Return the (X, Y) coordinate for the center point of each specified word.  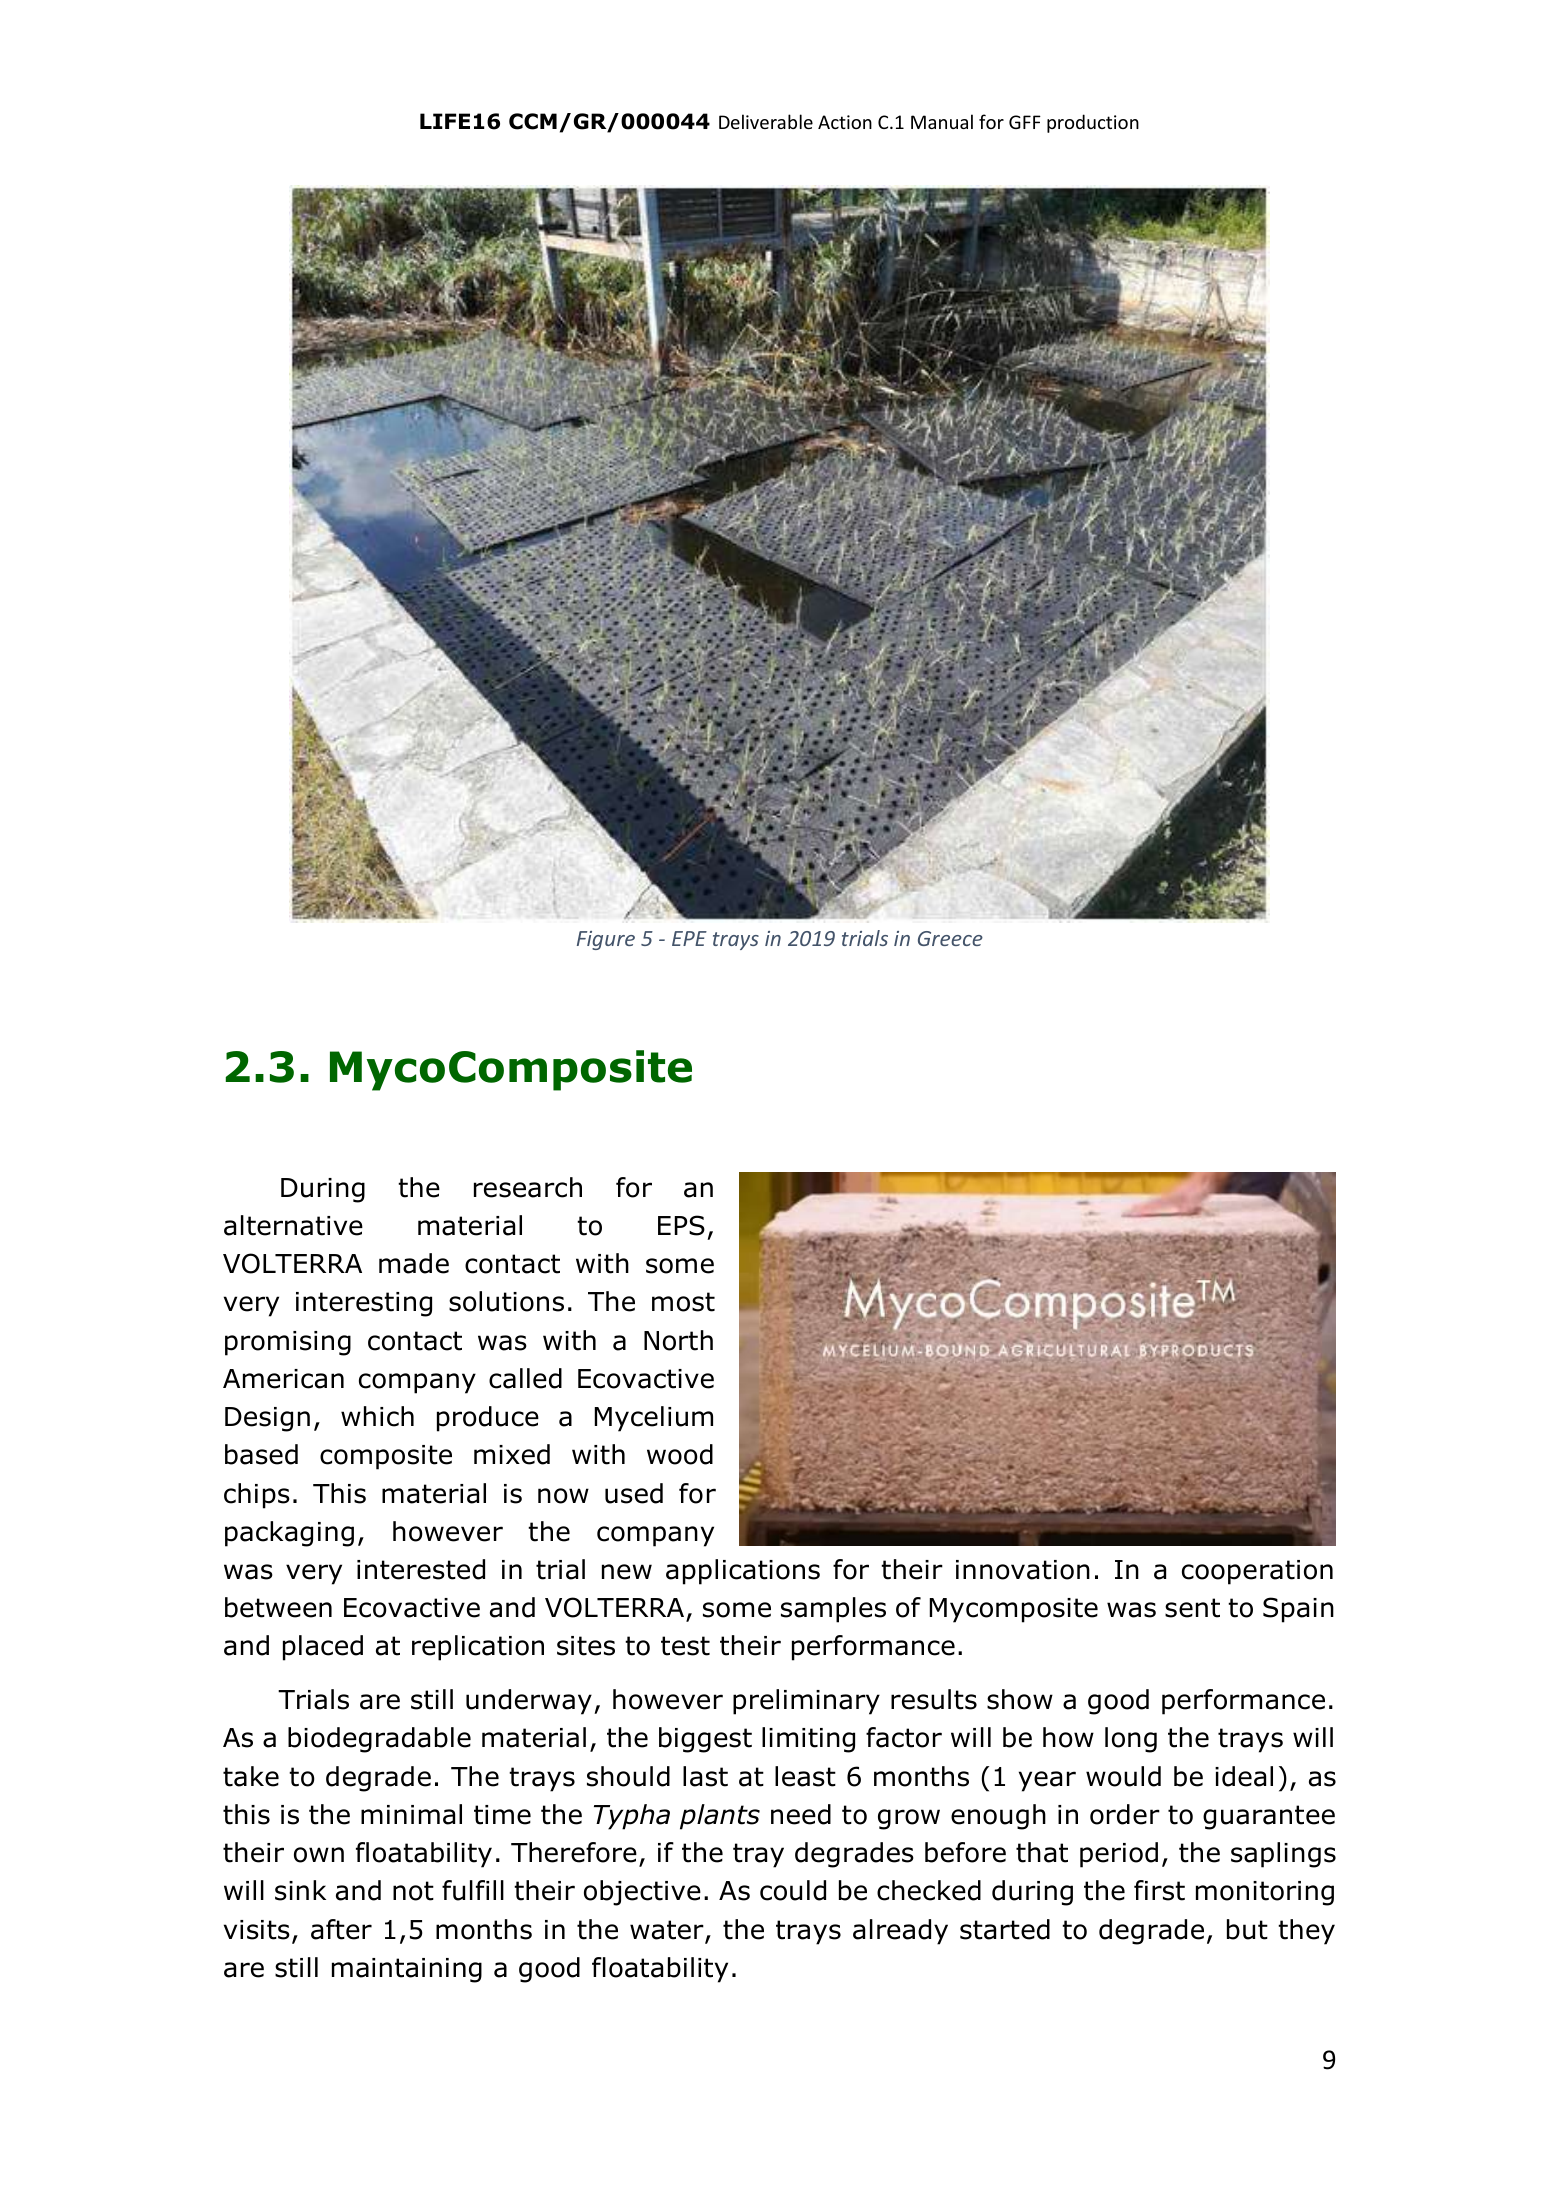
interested (421, 1569)
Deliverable (766, 121)
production (1093, 123)
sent (1192, 1608)
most (683, 1302)
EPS (681, 1225)
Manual (942, 121)
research (528, 1187)
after (341, 1929)
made (414, 1263)
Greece (950, 938)
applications (743, 1572)
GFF (1025, 122)
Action (845, 122)
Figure (606, 940)
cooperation (1257, 1572)
